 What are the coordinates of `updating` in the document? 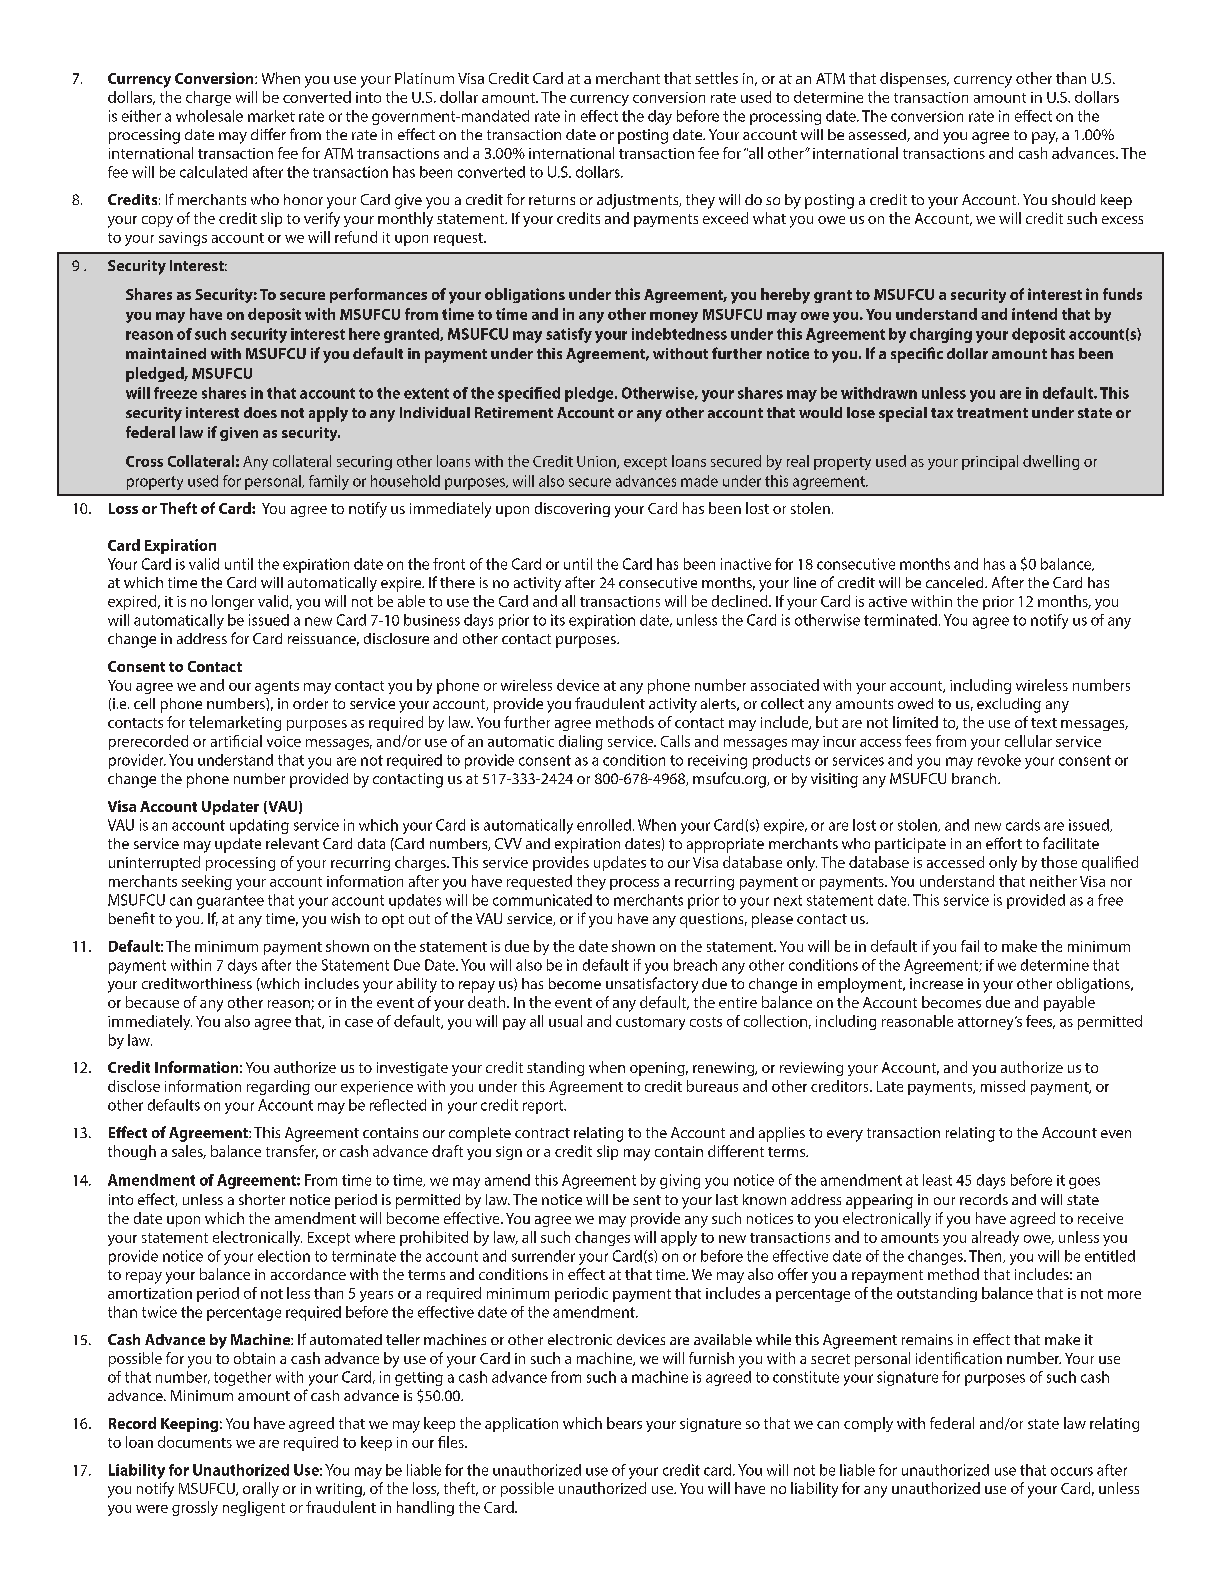 It's located at (259, 826).
